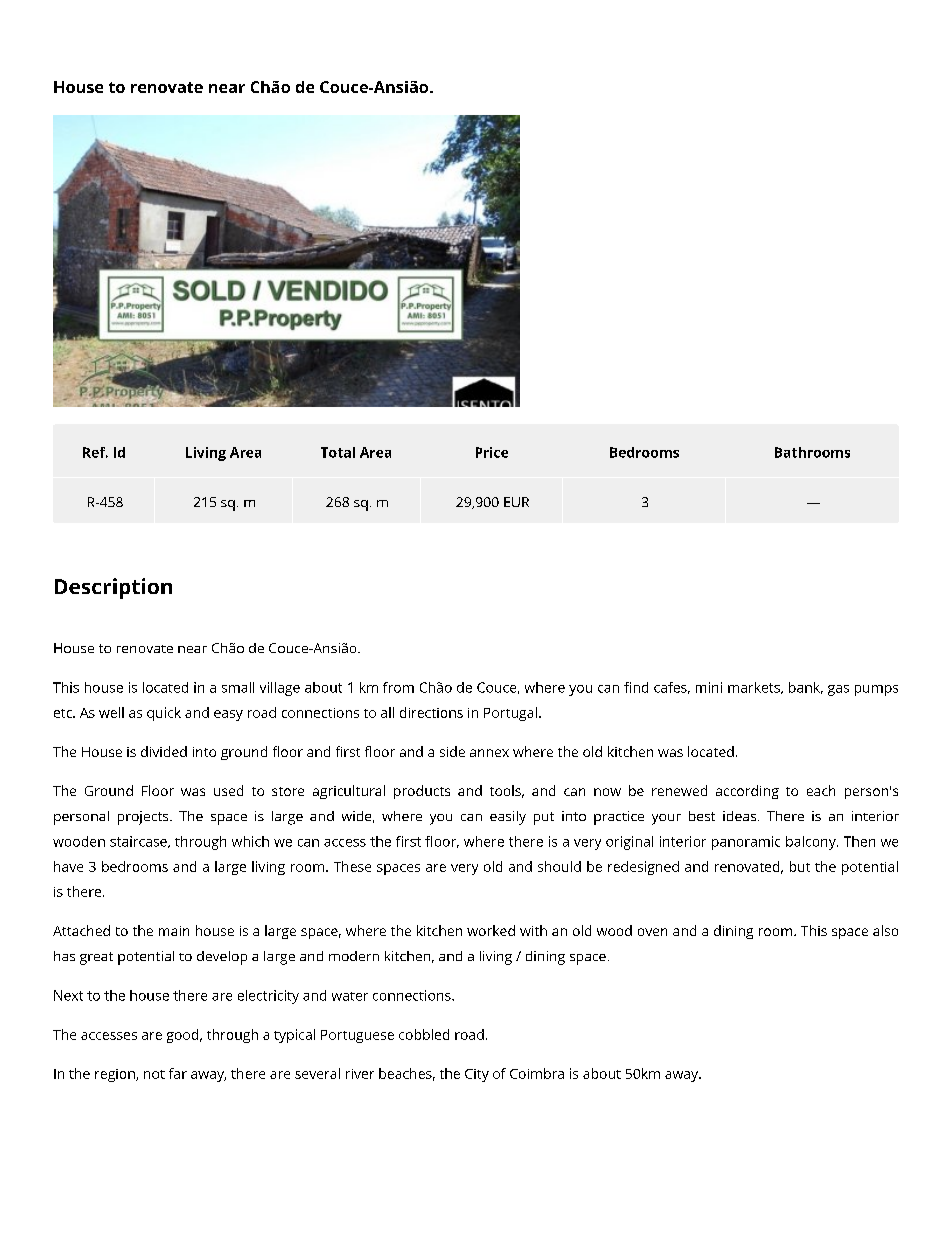  Describe the element at coordinates (800, 866) in the page. I see `but` at that location.
